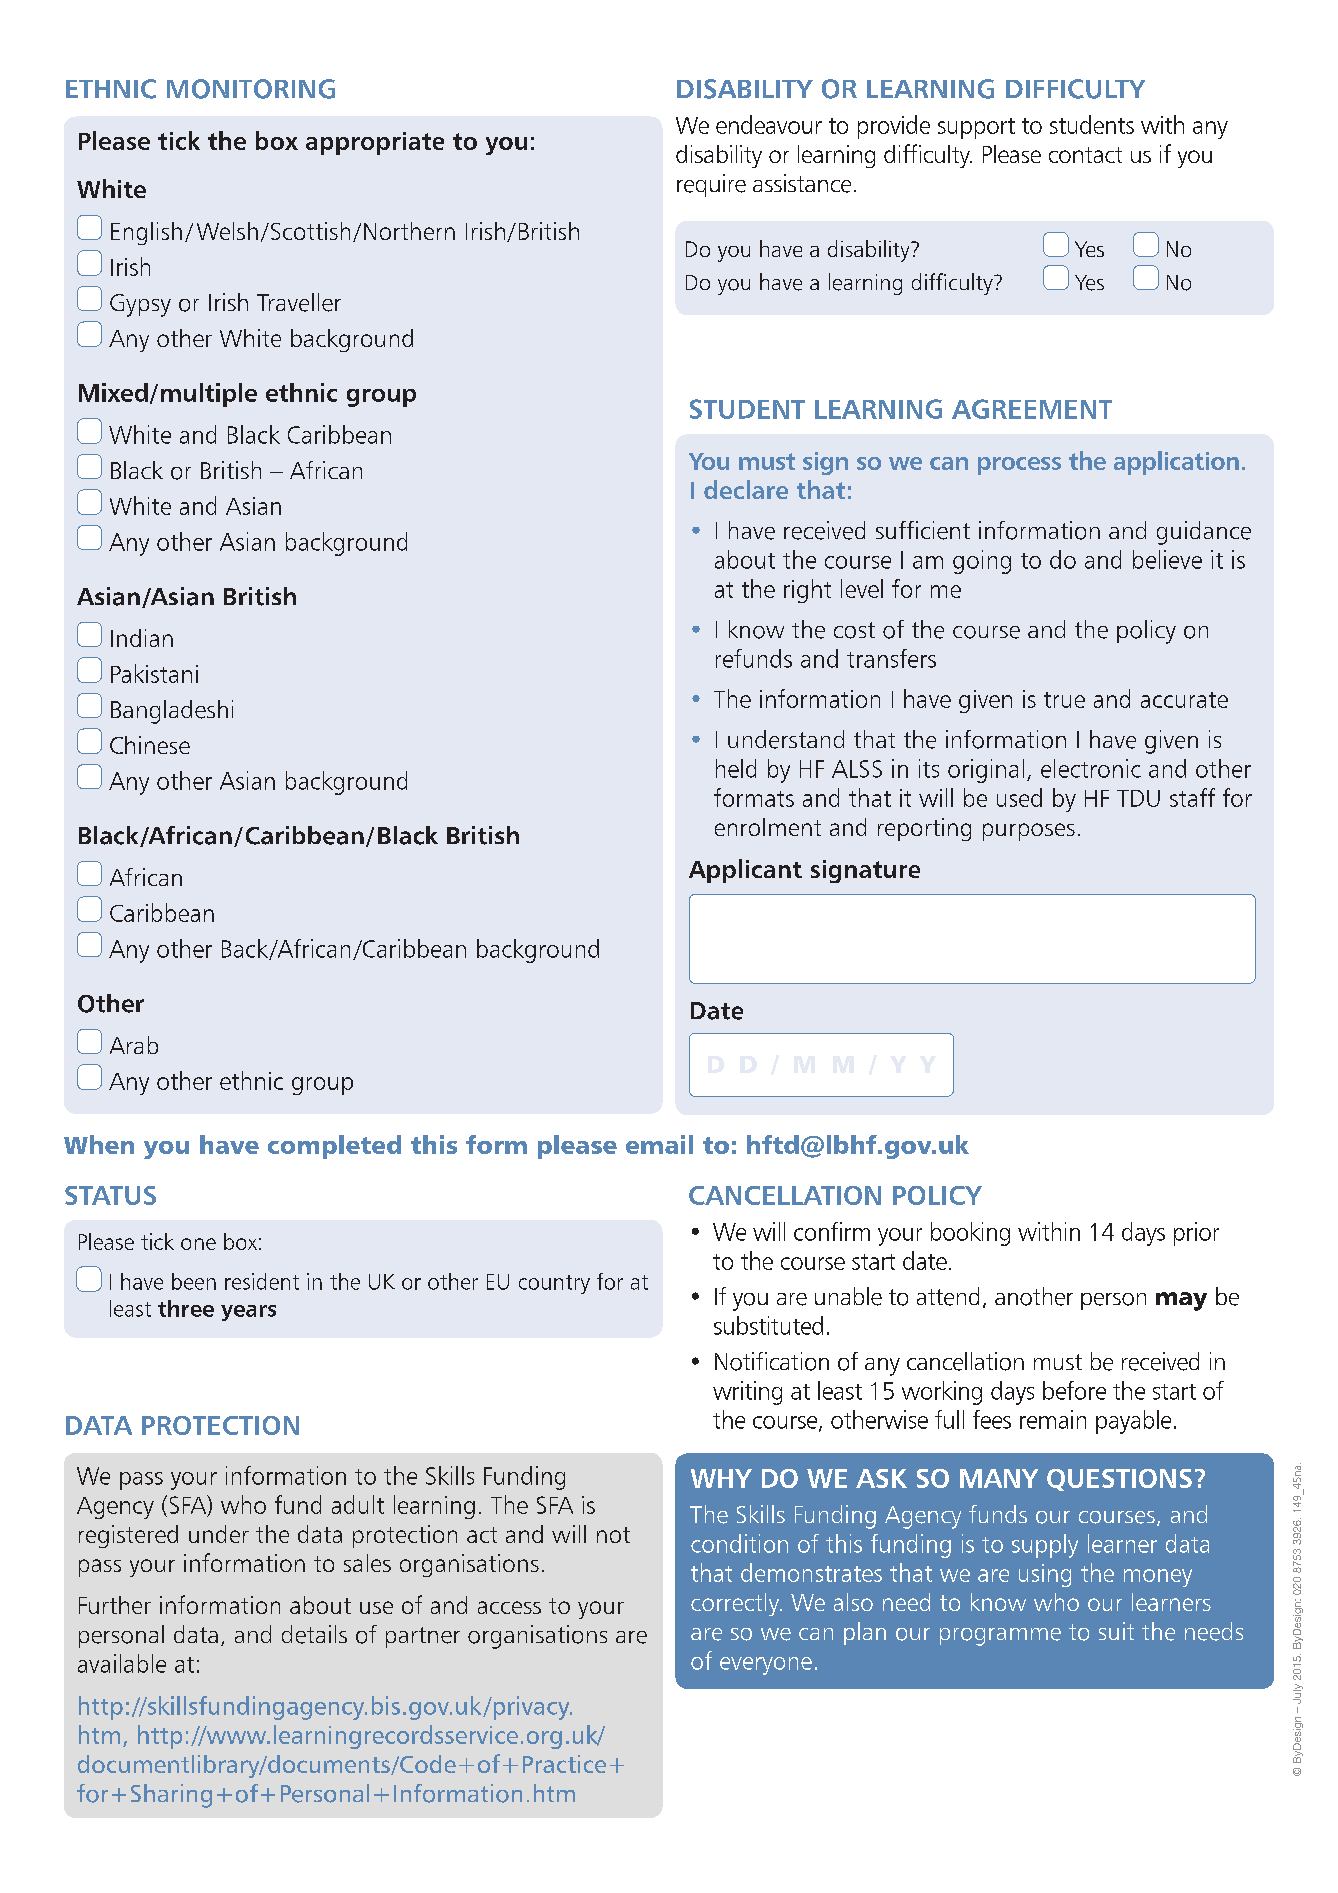 Image resolution: width=1338 pixels, height=1893 pixels. Describe the element at coordinates (251, 89) in the screenshot. I see `MONITORING` at that location.
